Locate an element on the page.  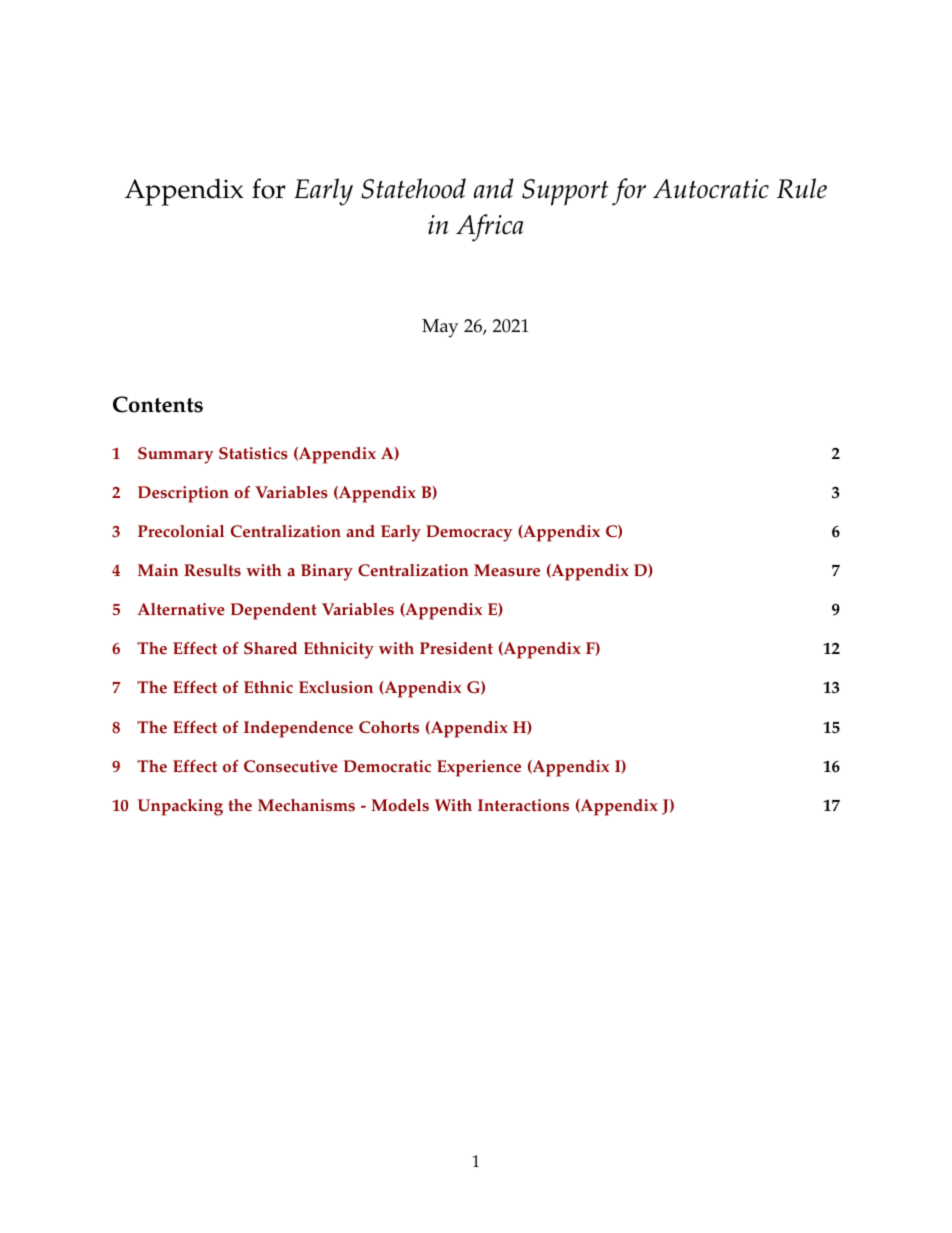
Unpacking is located at coordinates (180, 807).
